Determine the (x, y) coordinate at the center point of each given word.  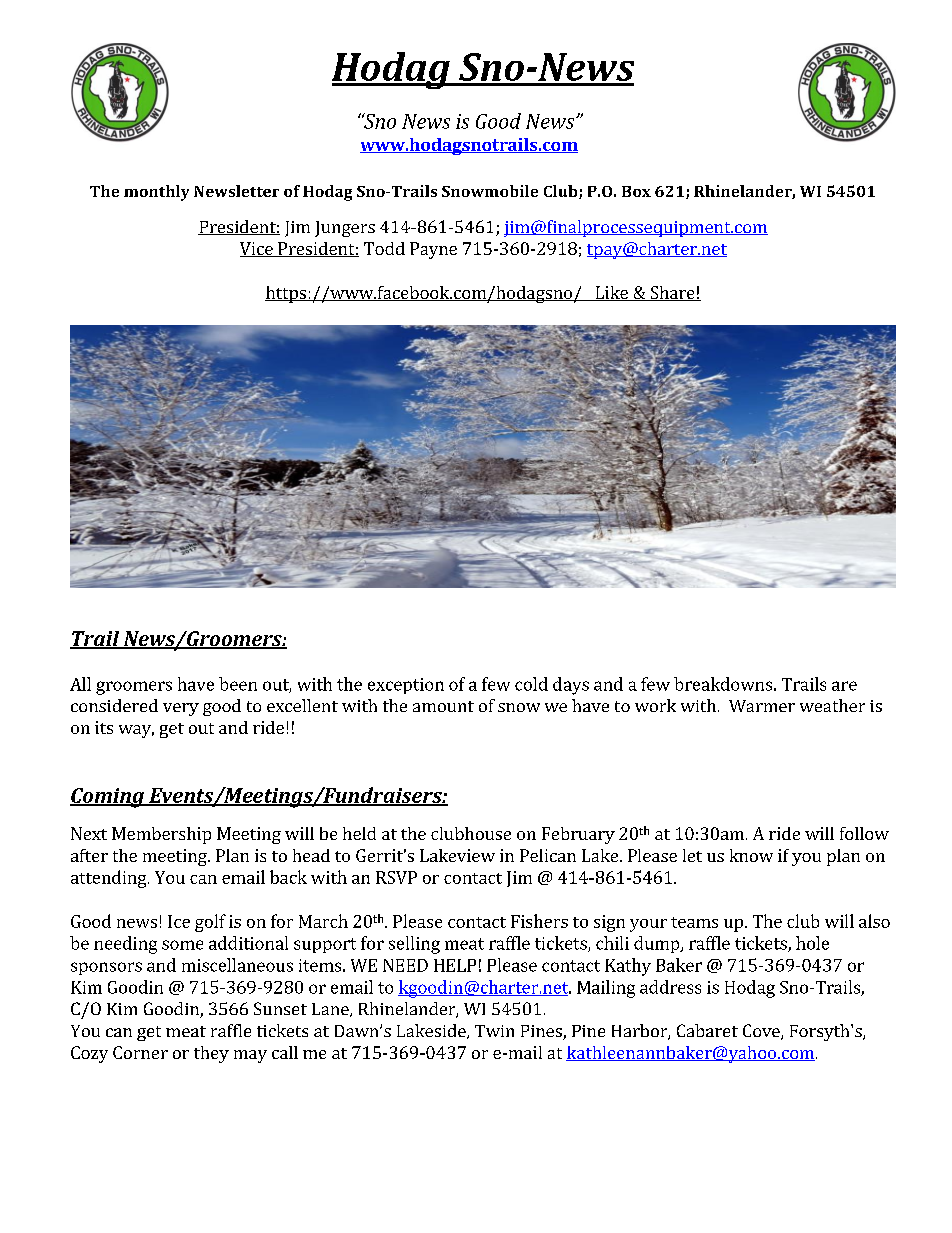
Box (636, 191)
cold (531, 684)
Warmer (762, 706)
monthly (156, 193)
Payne (433, 250)
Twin (494, 1031)
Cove (762, 1032)
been (238, 684)
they (211, 1054)
